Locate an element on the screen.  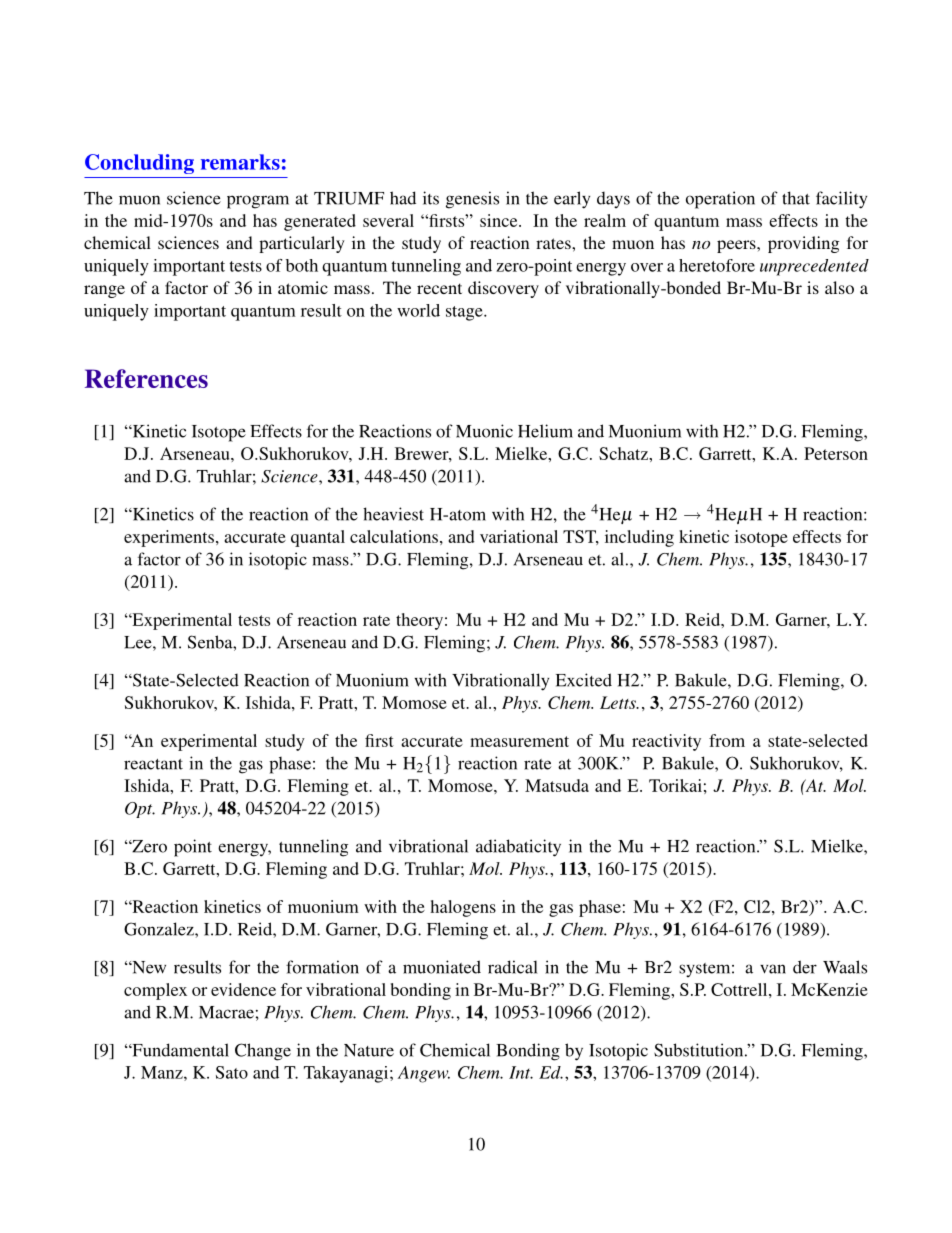
Matsuda is located at coordinates (557, 785).
